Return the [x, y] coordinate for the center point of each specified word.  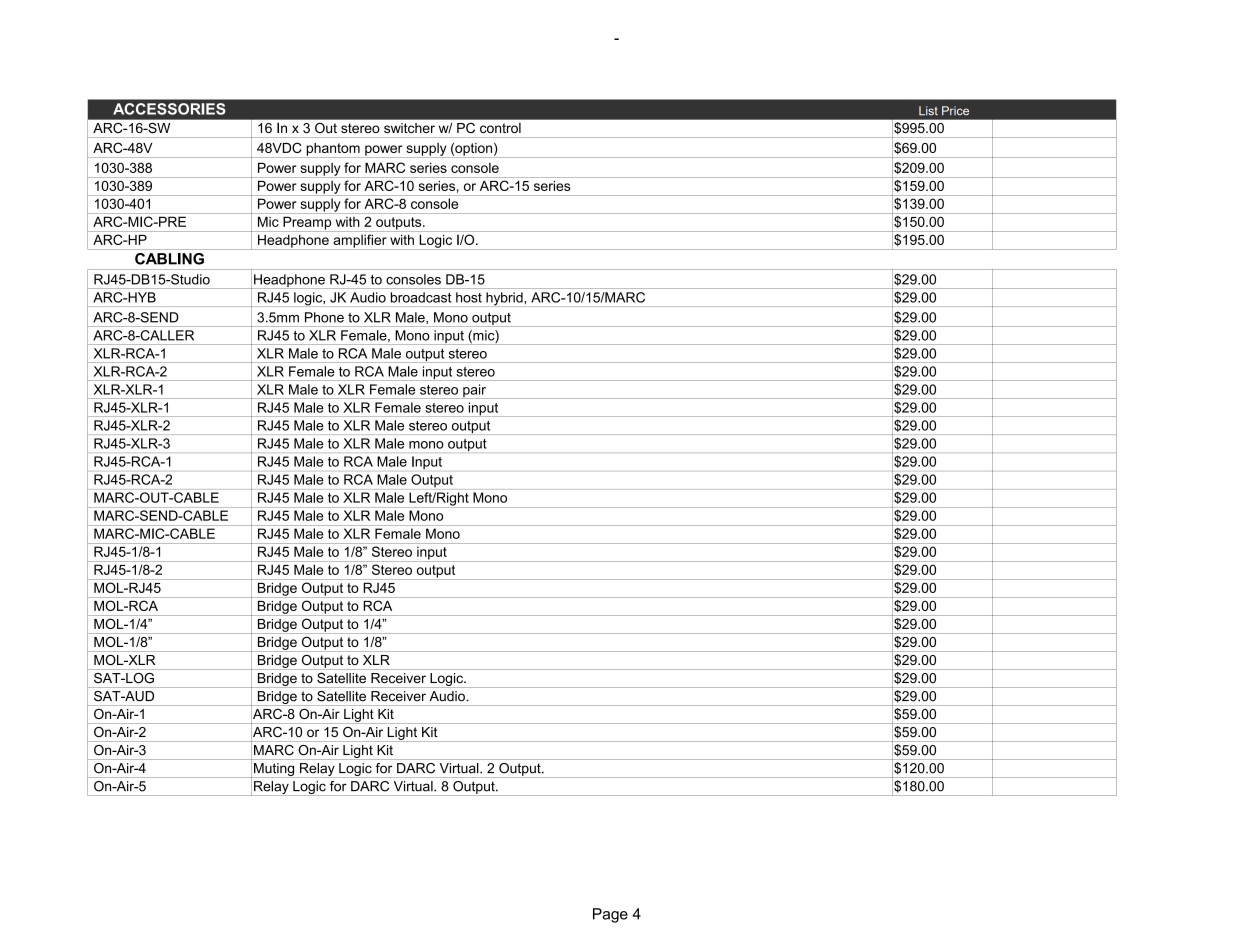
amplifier [360, 242]
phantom [333, 150]
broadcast [421, 297]
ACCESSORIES [169, 109]
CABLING [169, 259]
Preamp [307, 224]
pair [474, 391]
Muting [274, 770]
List [928, 111]
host [469, 297]
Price [955, 110]
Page [610, 915]
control [500, 128]
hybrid [504, 299]
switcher [409, 128]
